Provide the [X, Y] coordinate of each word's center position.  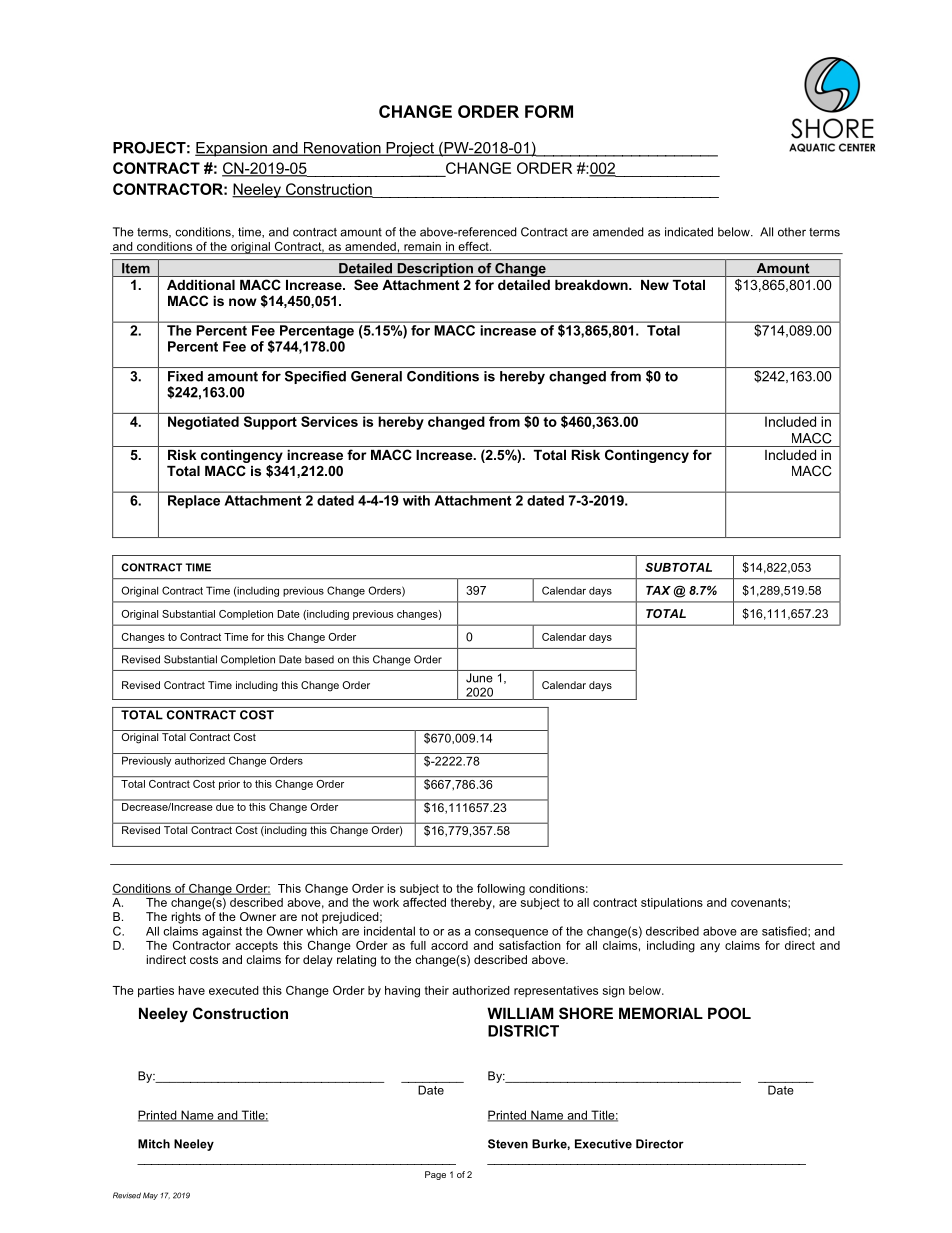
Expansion [232, 149]
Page [435, 1175]
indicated [689, 232]
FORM [549, 111]
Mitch [154, 1144]
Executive [603, 1144]
